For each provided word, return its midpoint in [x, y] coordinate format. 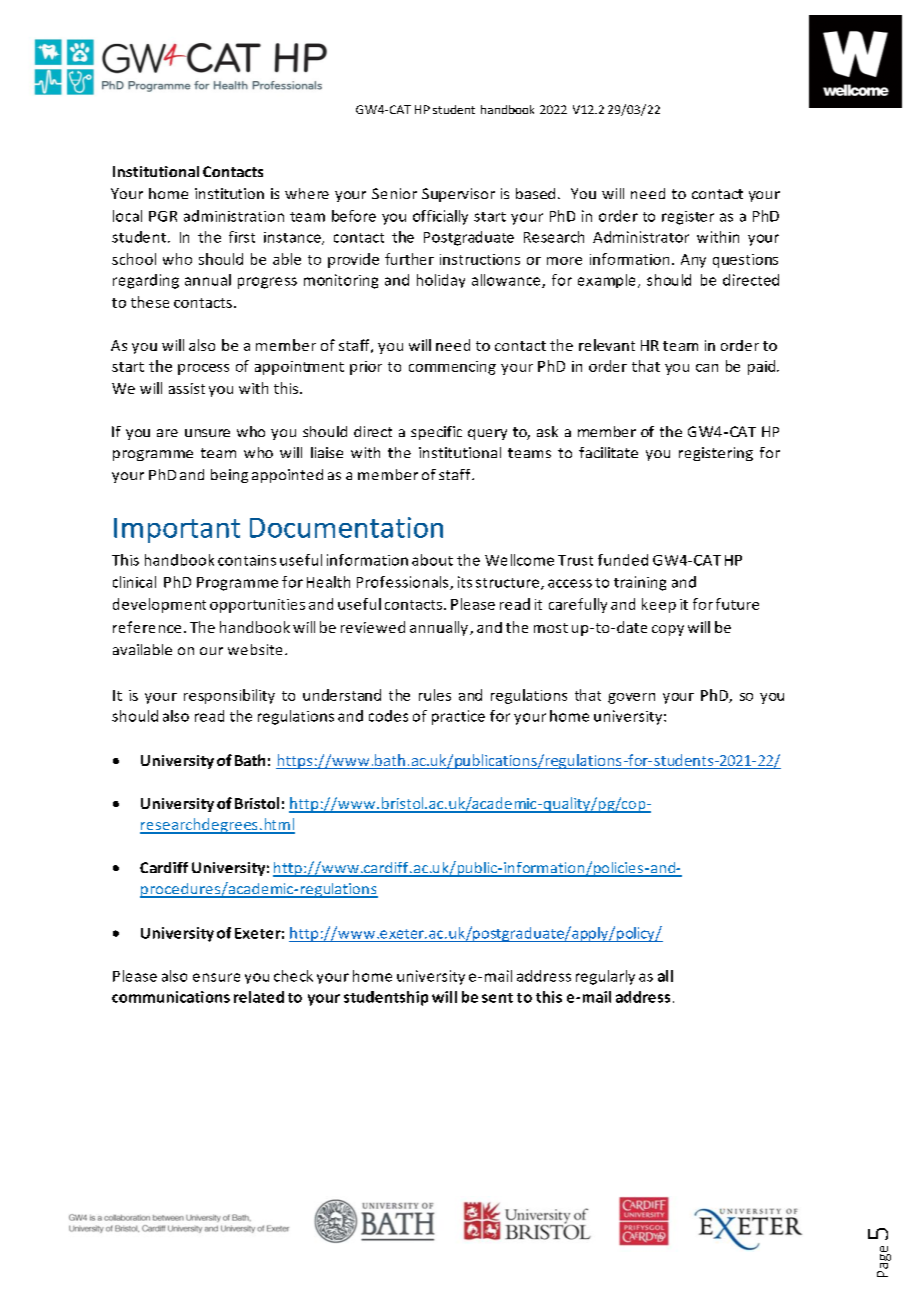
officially [440, 217]
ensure [216, 977]
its [465, 582]
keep [659, 605]
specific [436, 433]
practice [458, 717]
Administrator [641, 237]
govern [631, 698]
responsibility [229, 696]
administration [234, 216]
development [159, 605]
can [707, 368]
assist [187, 388]
